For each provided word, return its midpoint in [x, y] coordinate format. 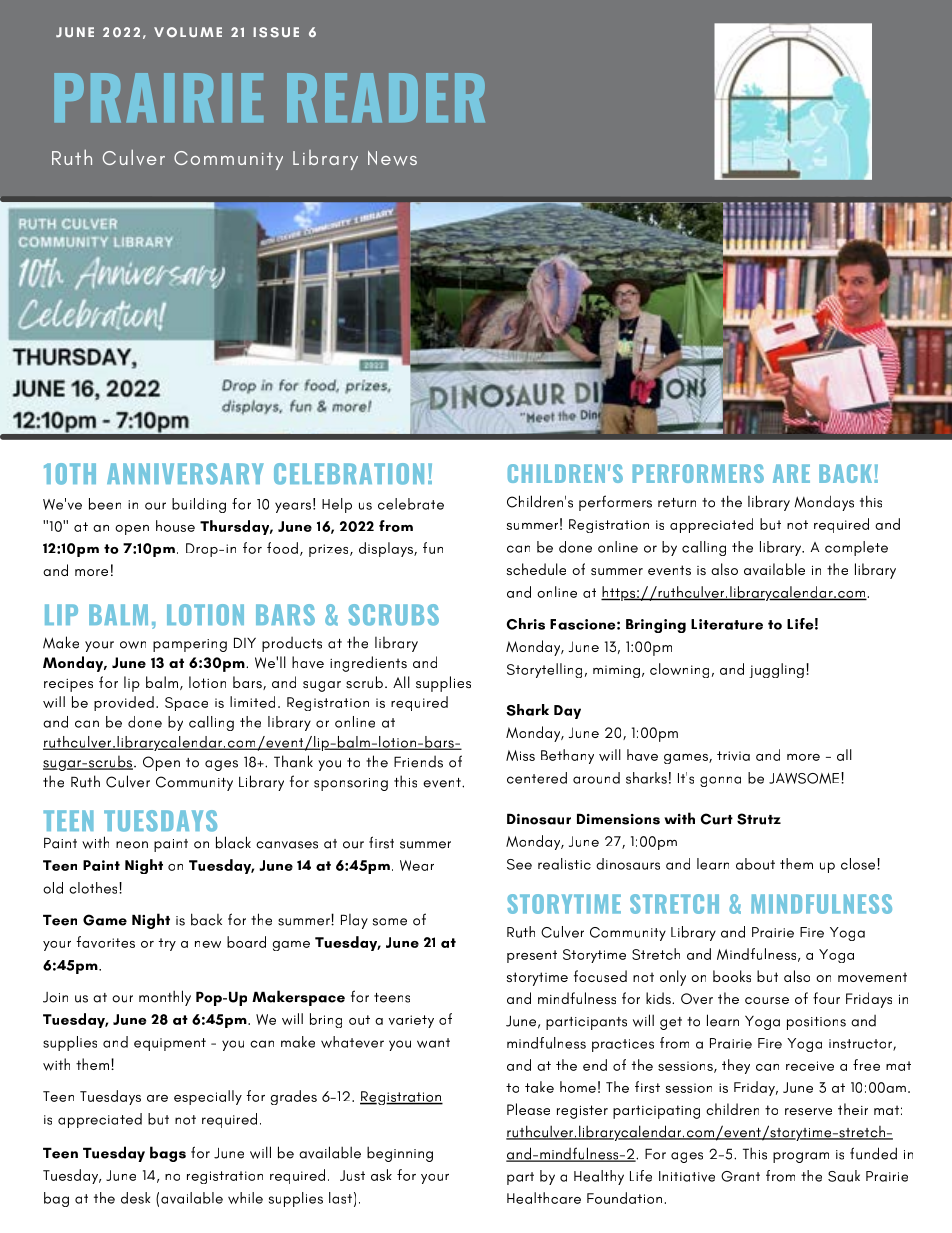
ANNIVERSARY [185, 474]
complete [856, 548]
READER [386, 97]
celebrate [411, 504]
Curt [717, 819]
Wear [417, 865]
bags [168, 1154]
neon [132, 845]
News [392, 158]
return [677, 503]
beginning [400, 1154]
